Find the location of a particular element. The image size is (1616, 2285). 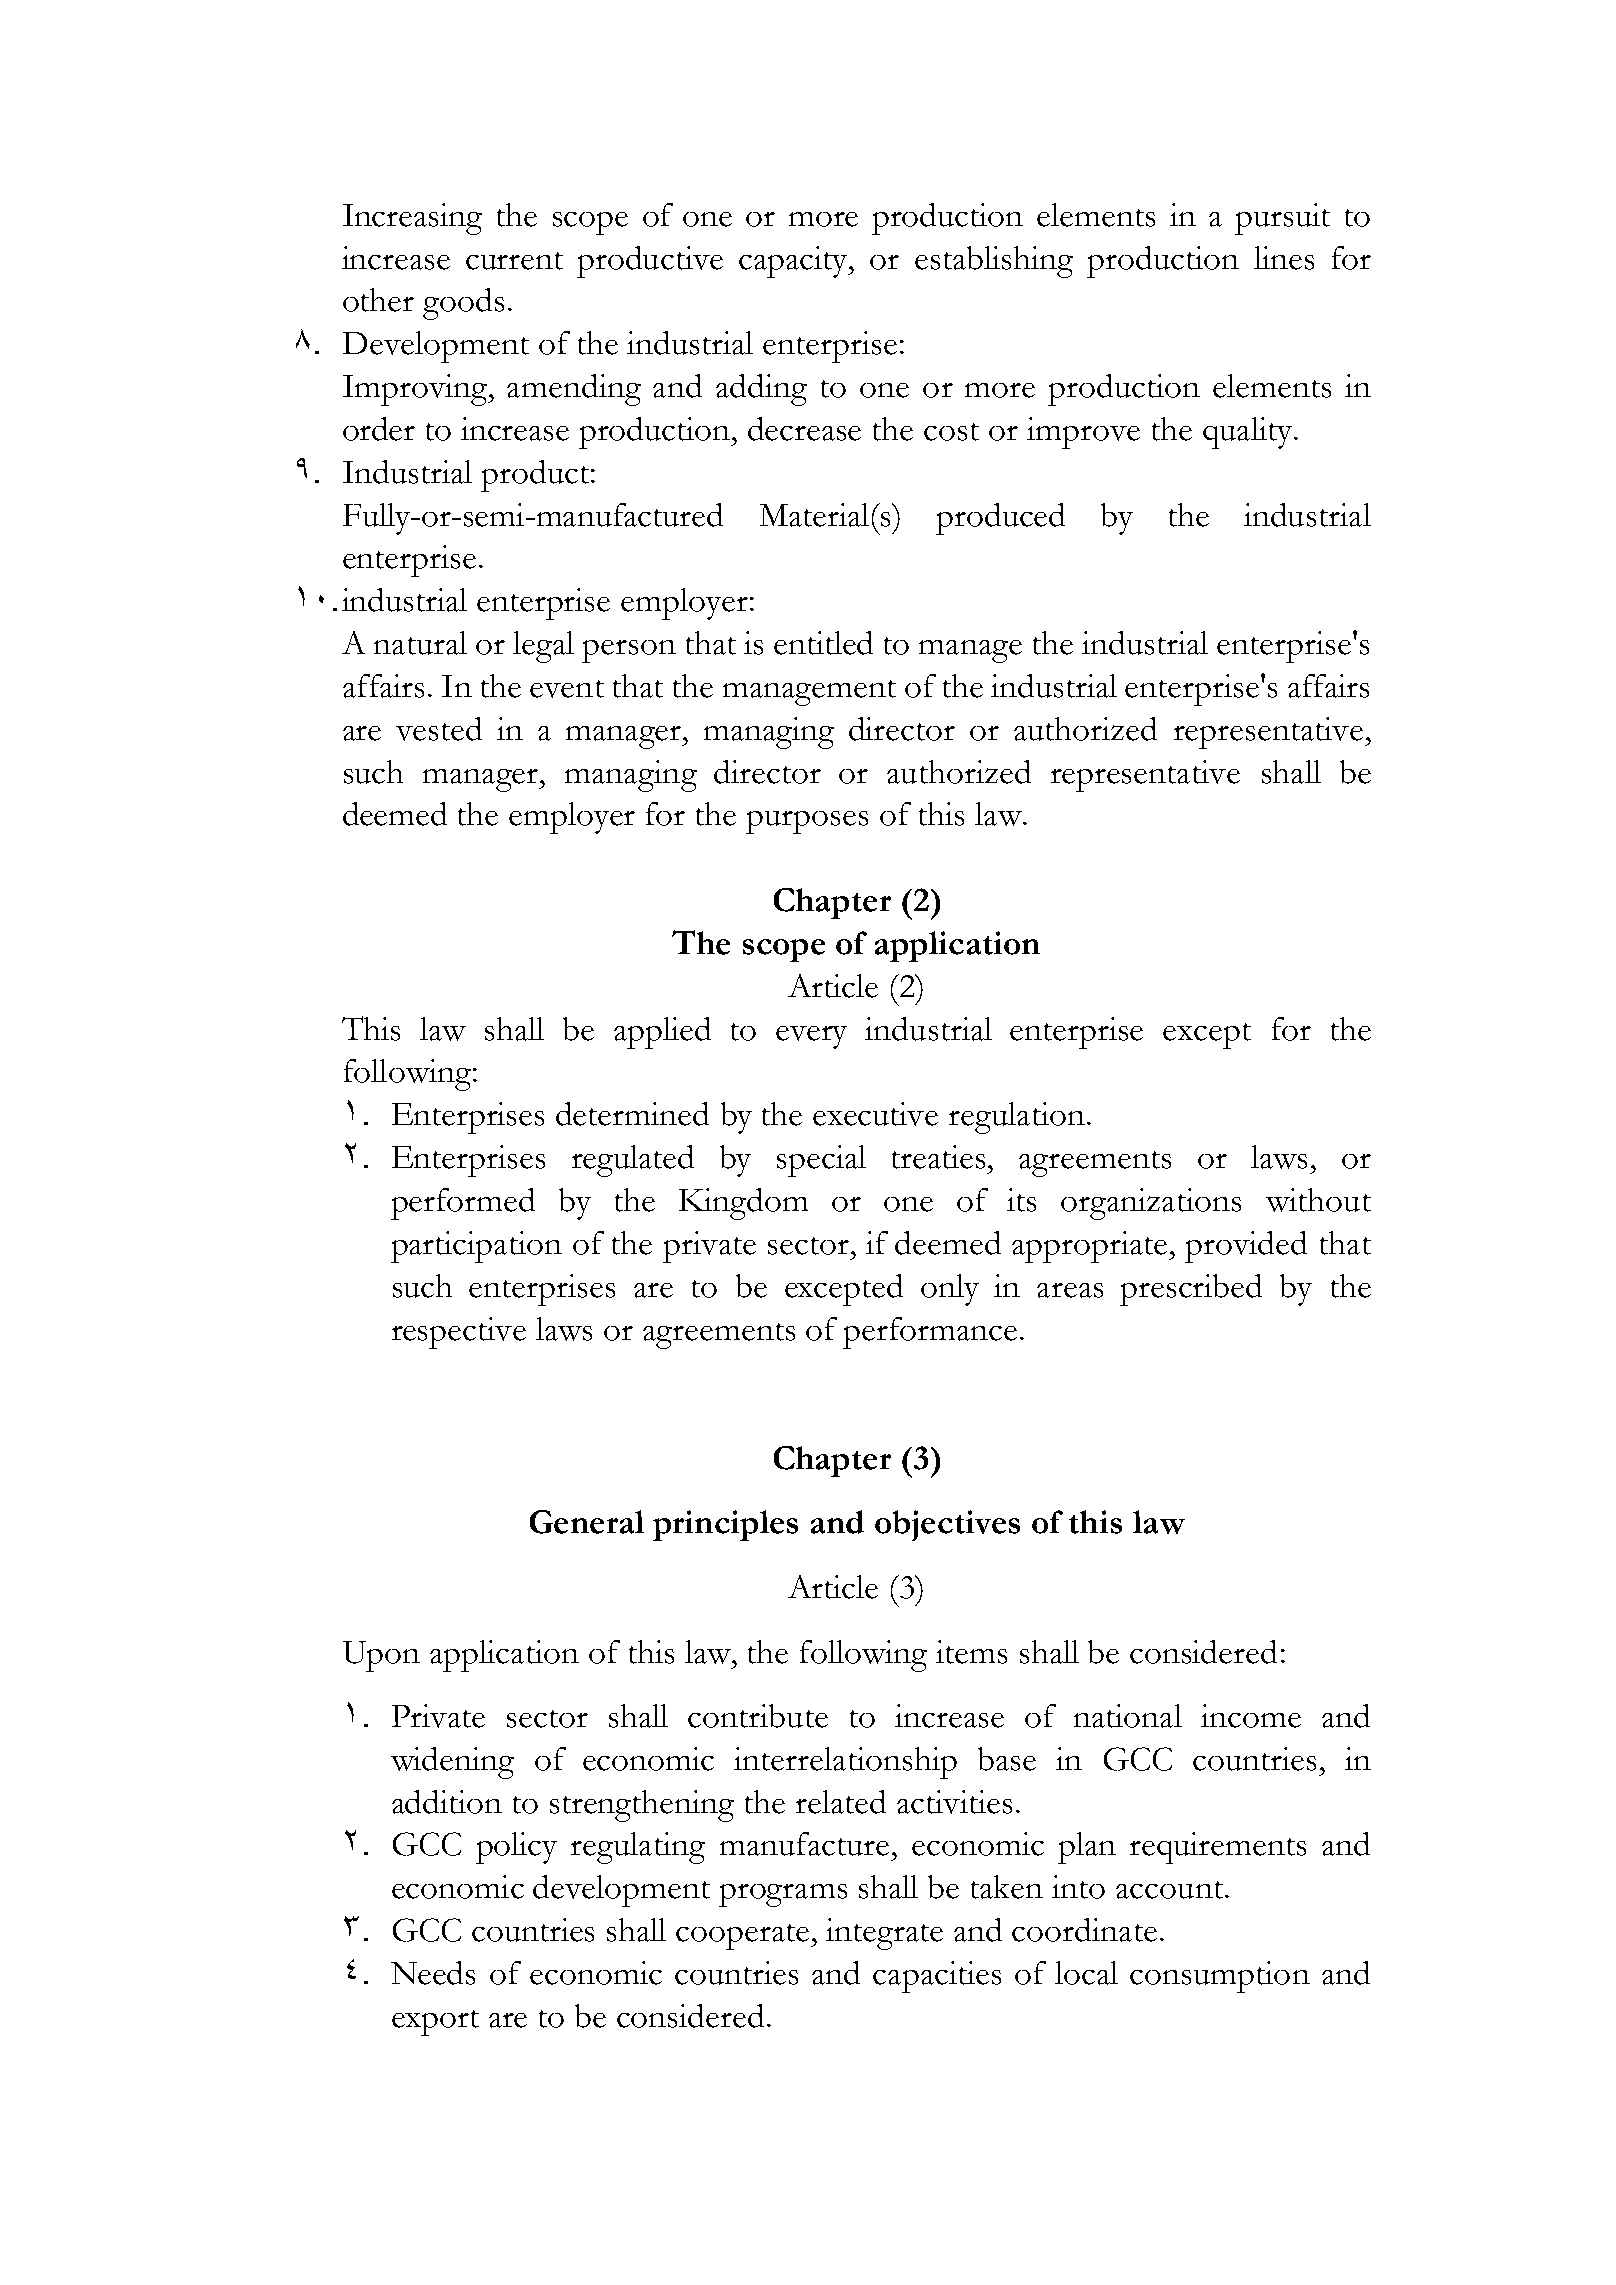

organizations is located at coordinates (1151, 1204).
